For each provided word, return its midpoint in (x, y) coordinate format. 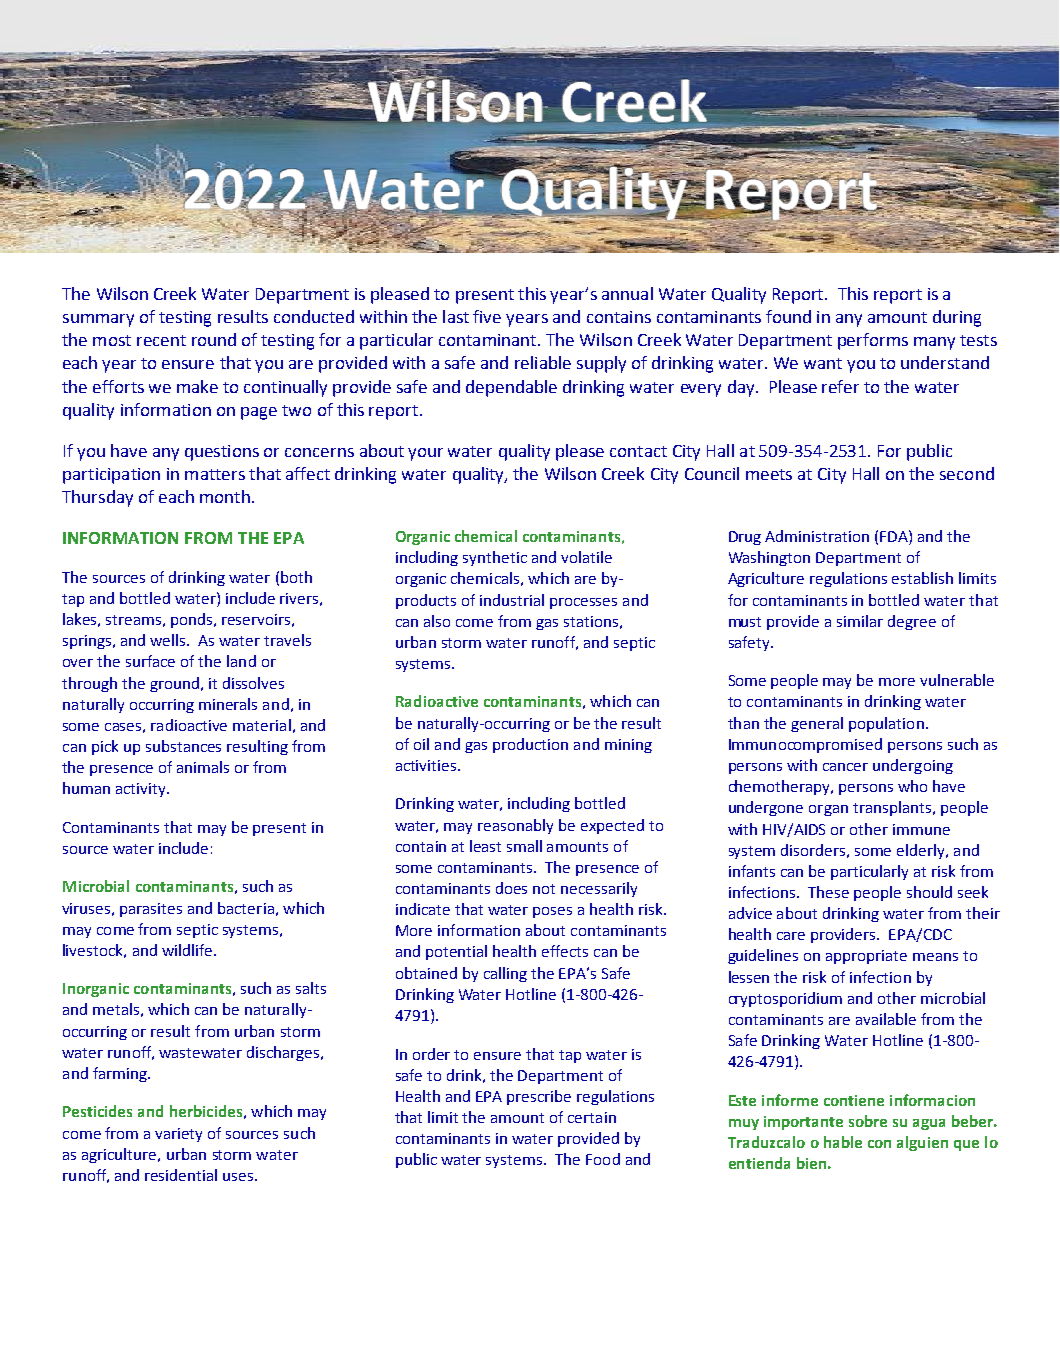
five (487, 316)
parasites (151, 910)
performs (873, 341)
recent (161, 340)
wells (169, 640)
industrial (512, 600)
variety (178, 1135)
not (544, 889)
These (828, 892)
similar (860, 621)
